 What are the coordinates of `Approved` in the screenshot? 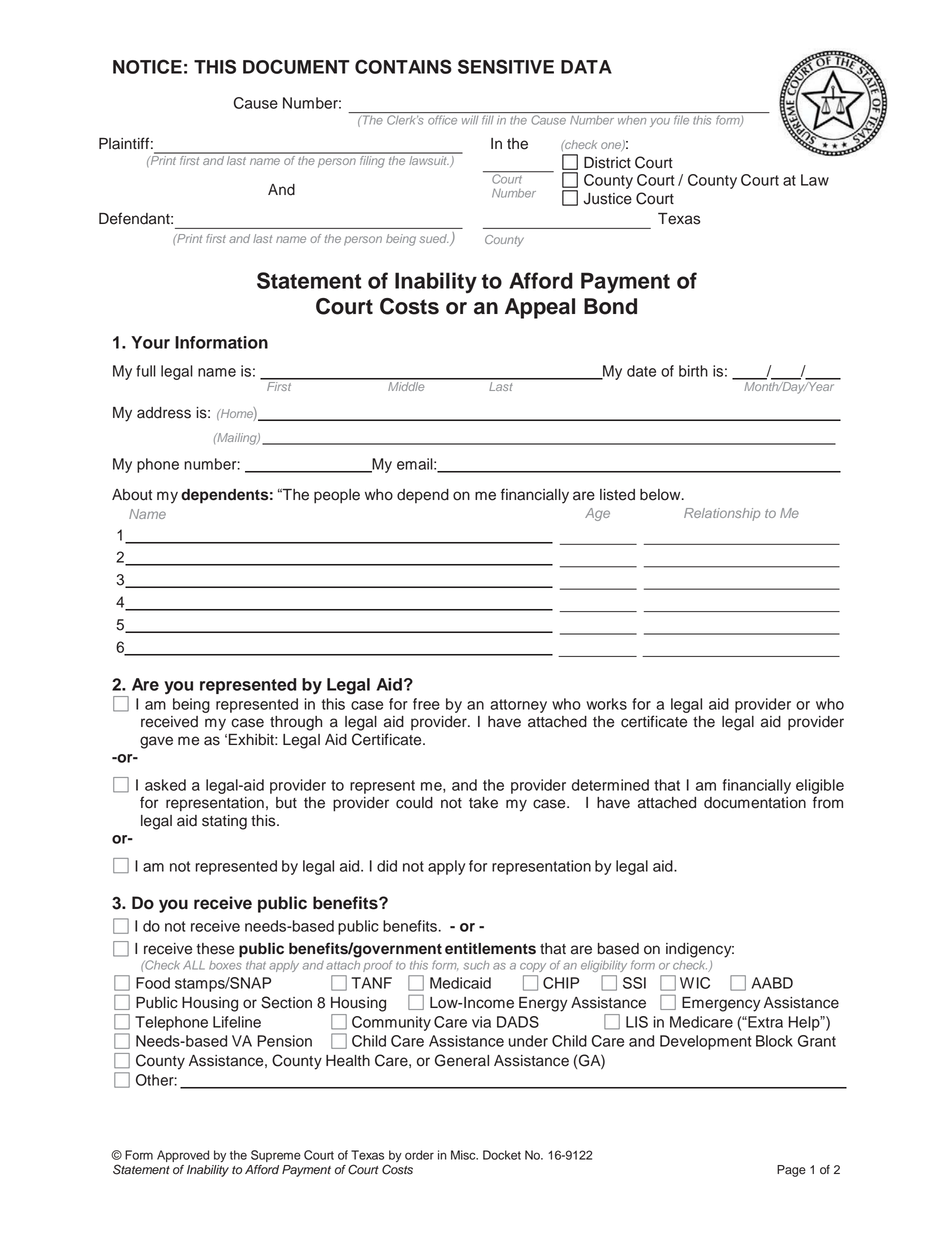 It's located at (183, 1156).
